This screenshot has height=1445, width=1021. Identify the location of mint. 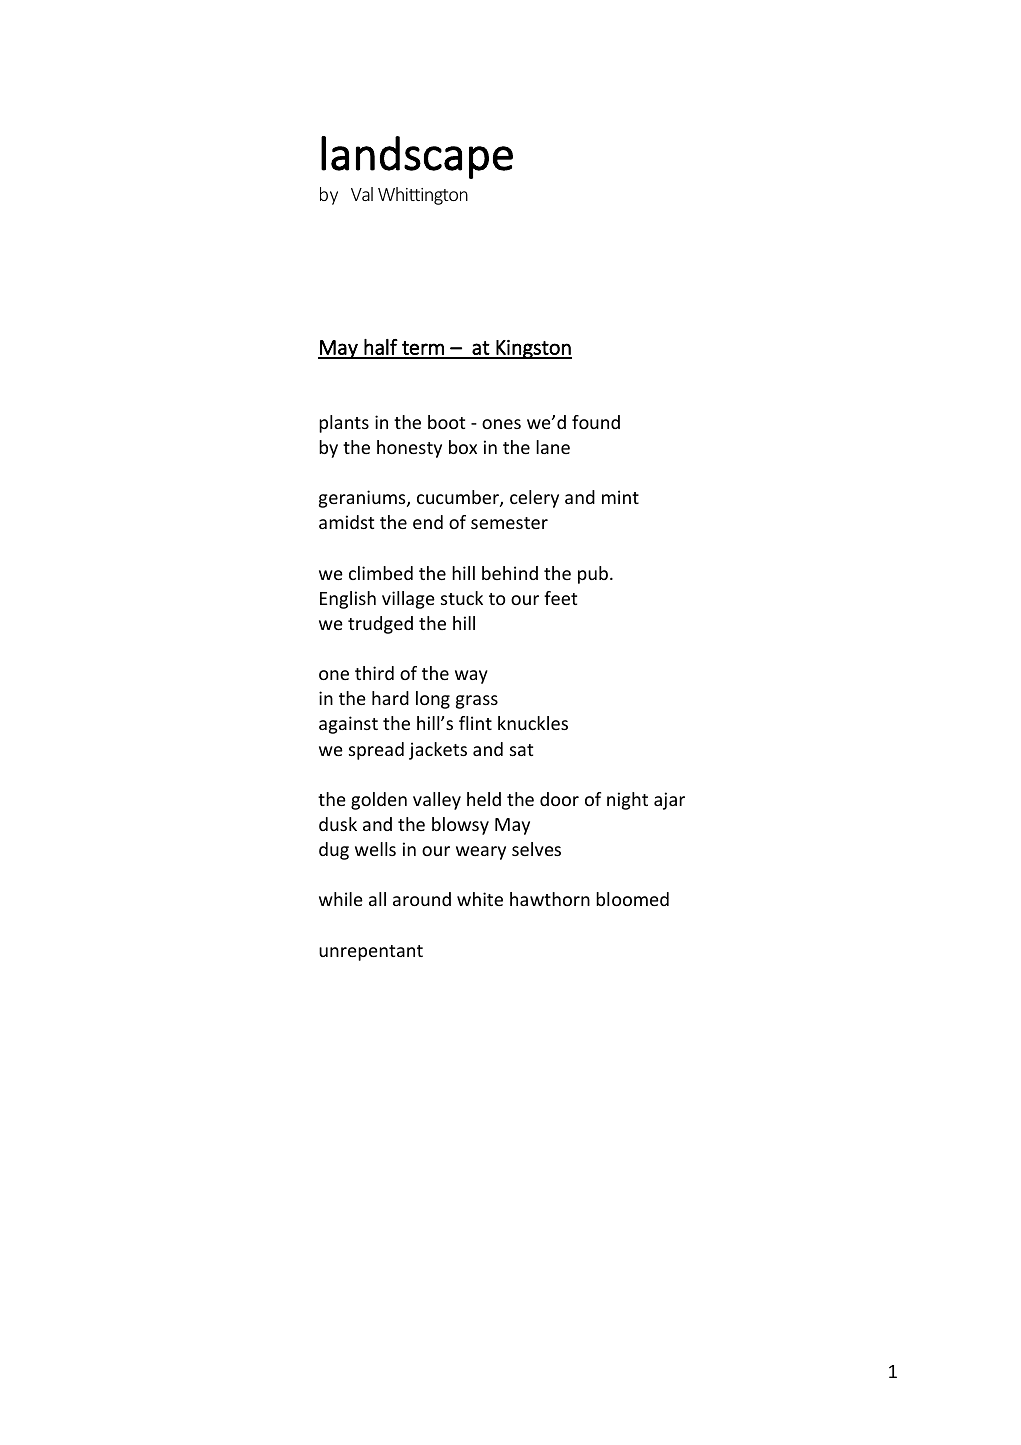
(620, 497).
